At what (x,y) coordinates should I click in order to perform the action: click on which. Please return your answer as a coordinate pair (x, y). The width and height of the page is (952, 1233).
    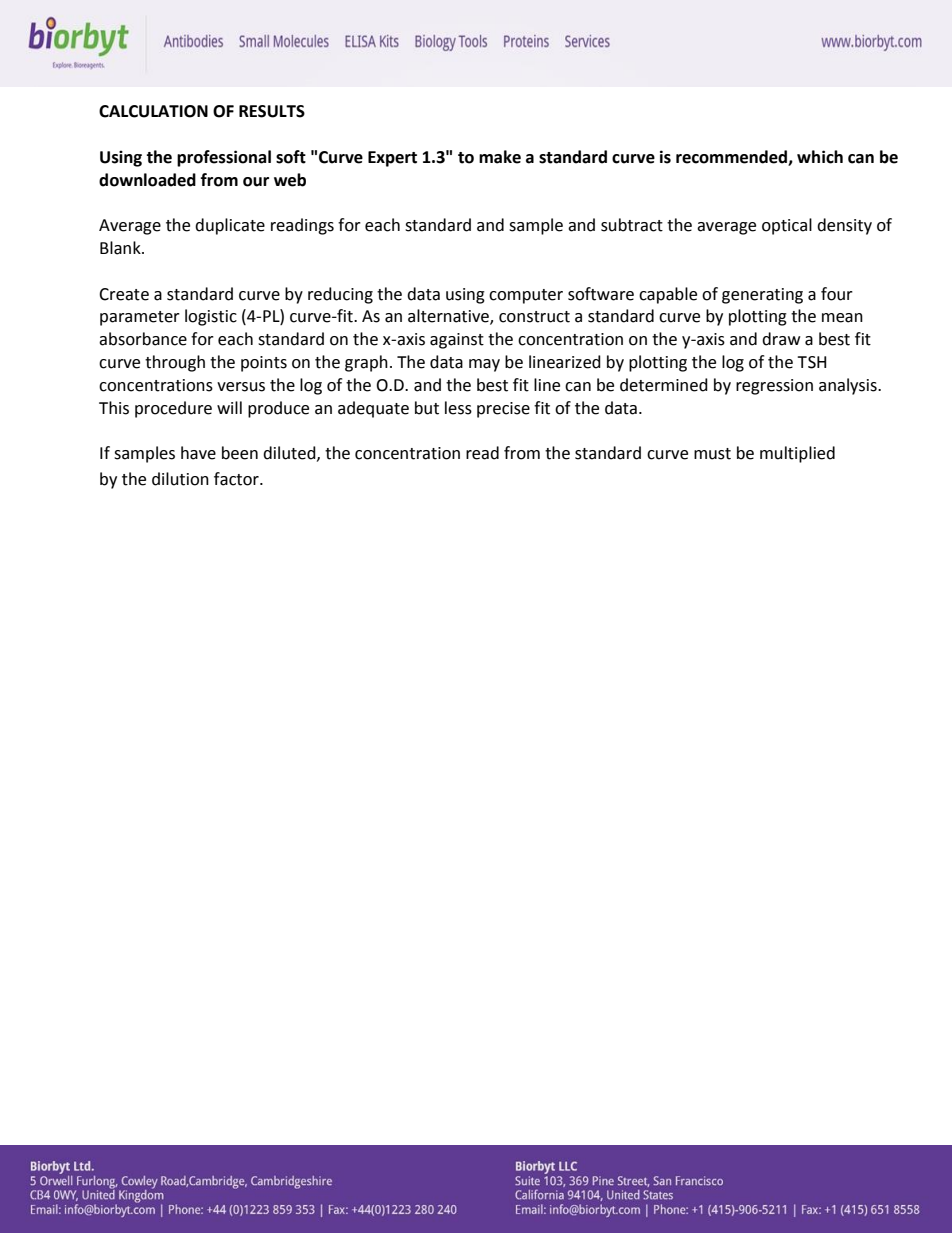
    Looking at the image, I should click on (820, 157).
